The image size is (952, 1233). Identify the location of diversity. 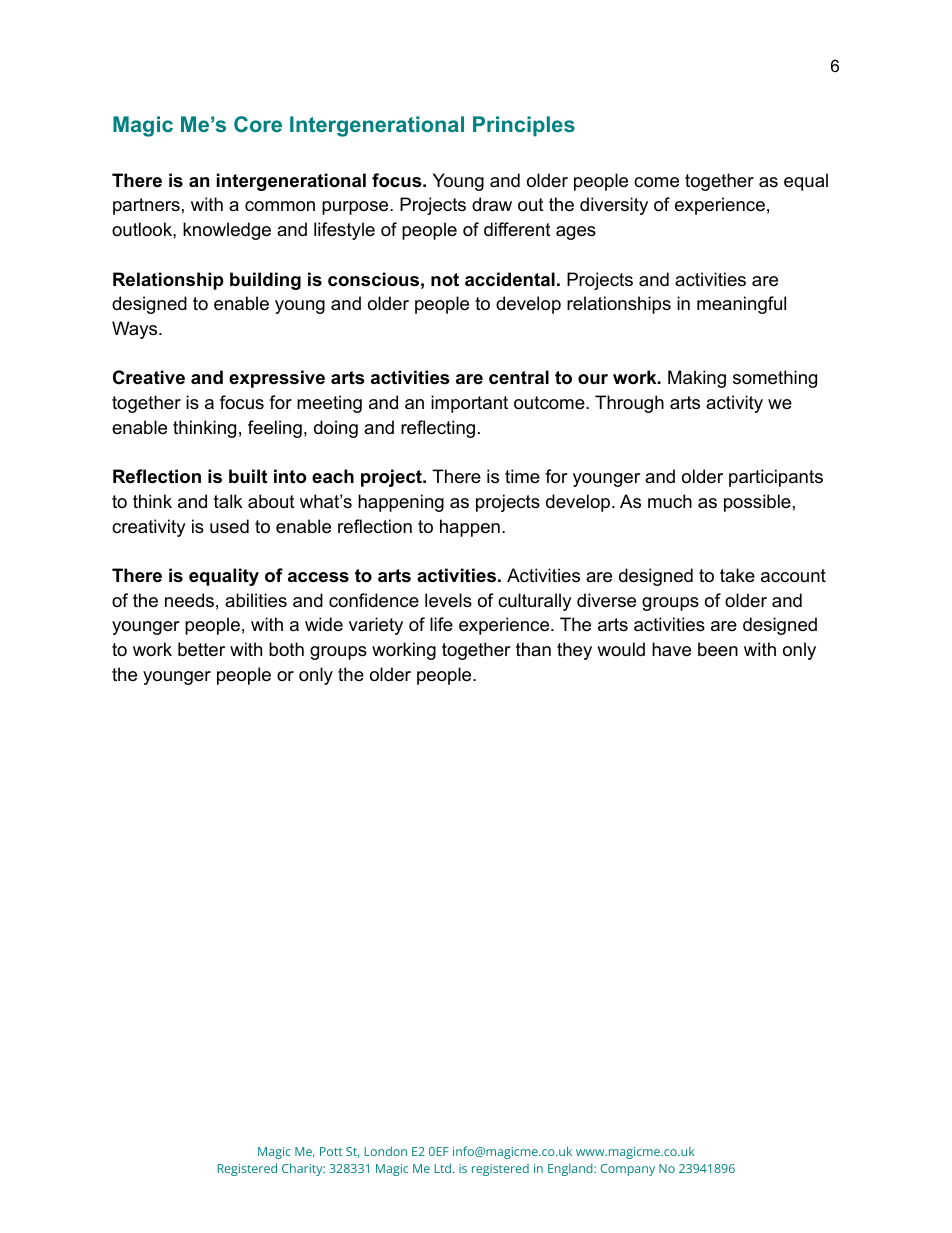
(614, 206).
